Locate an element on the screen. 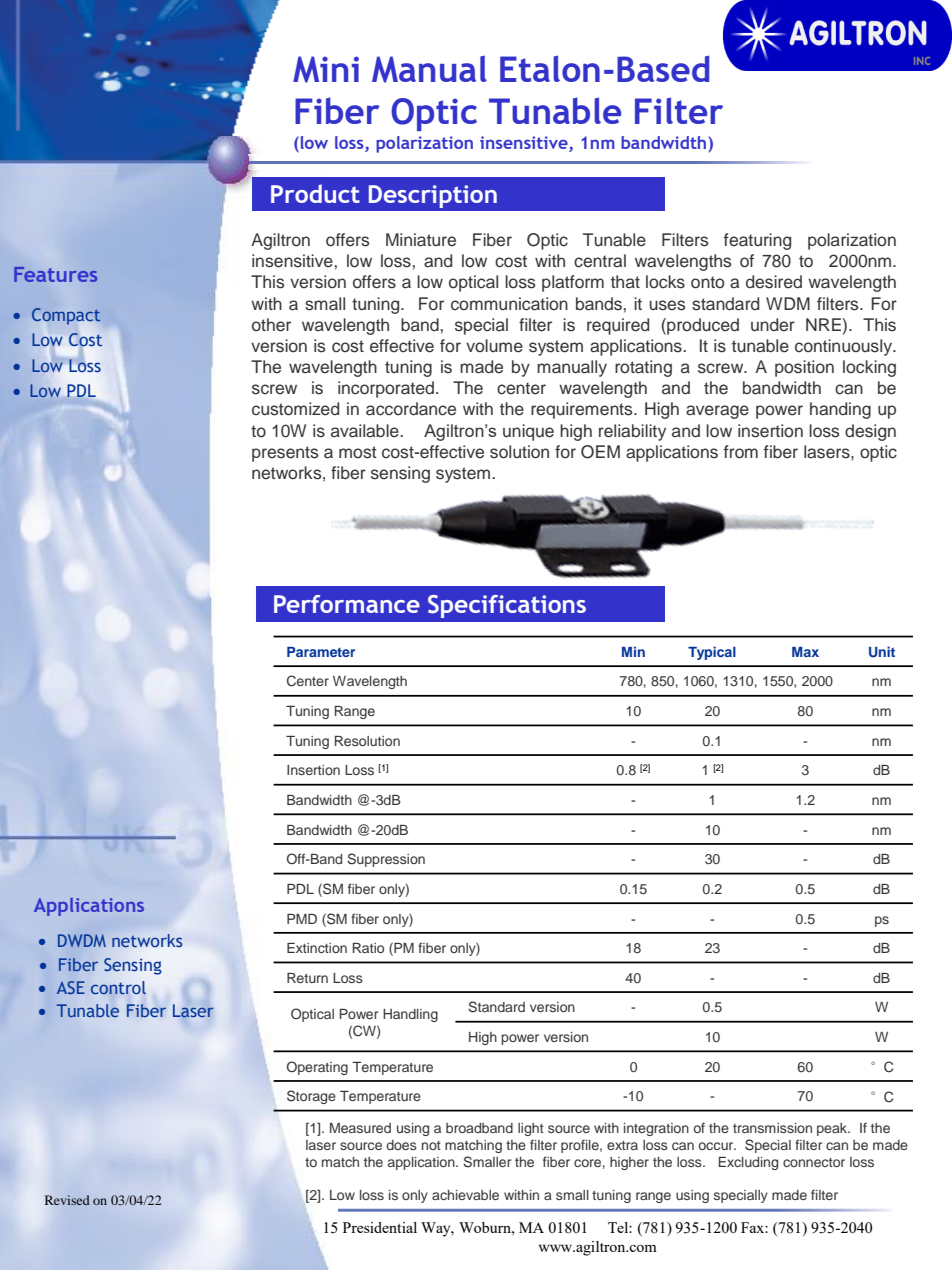  Specifications is located at coordinates (507, 606).
